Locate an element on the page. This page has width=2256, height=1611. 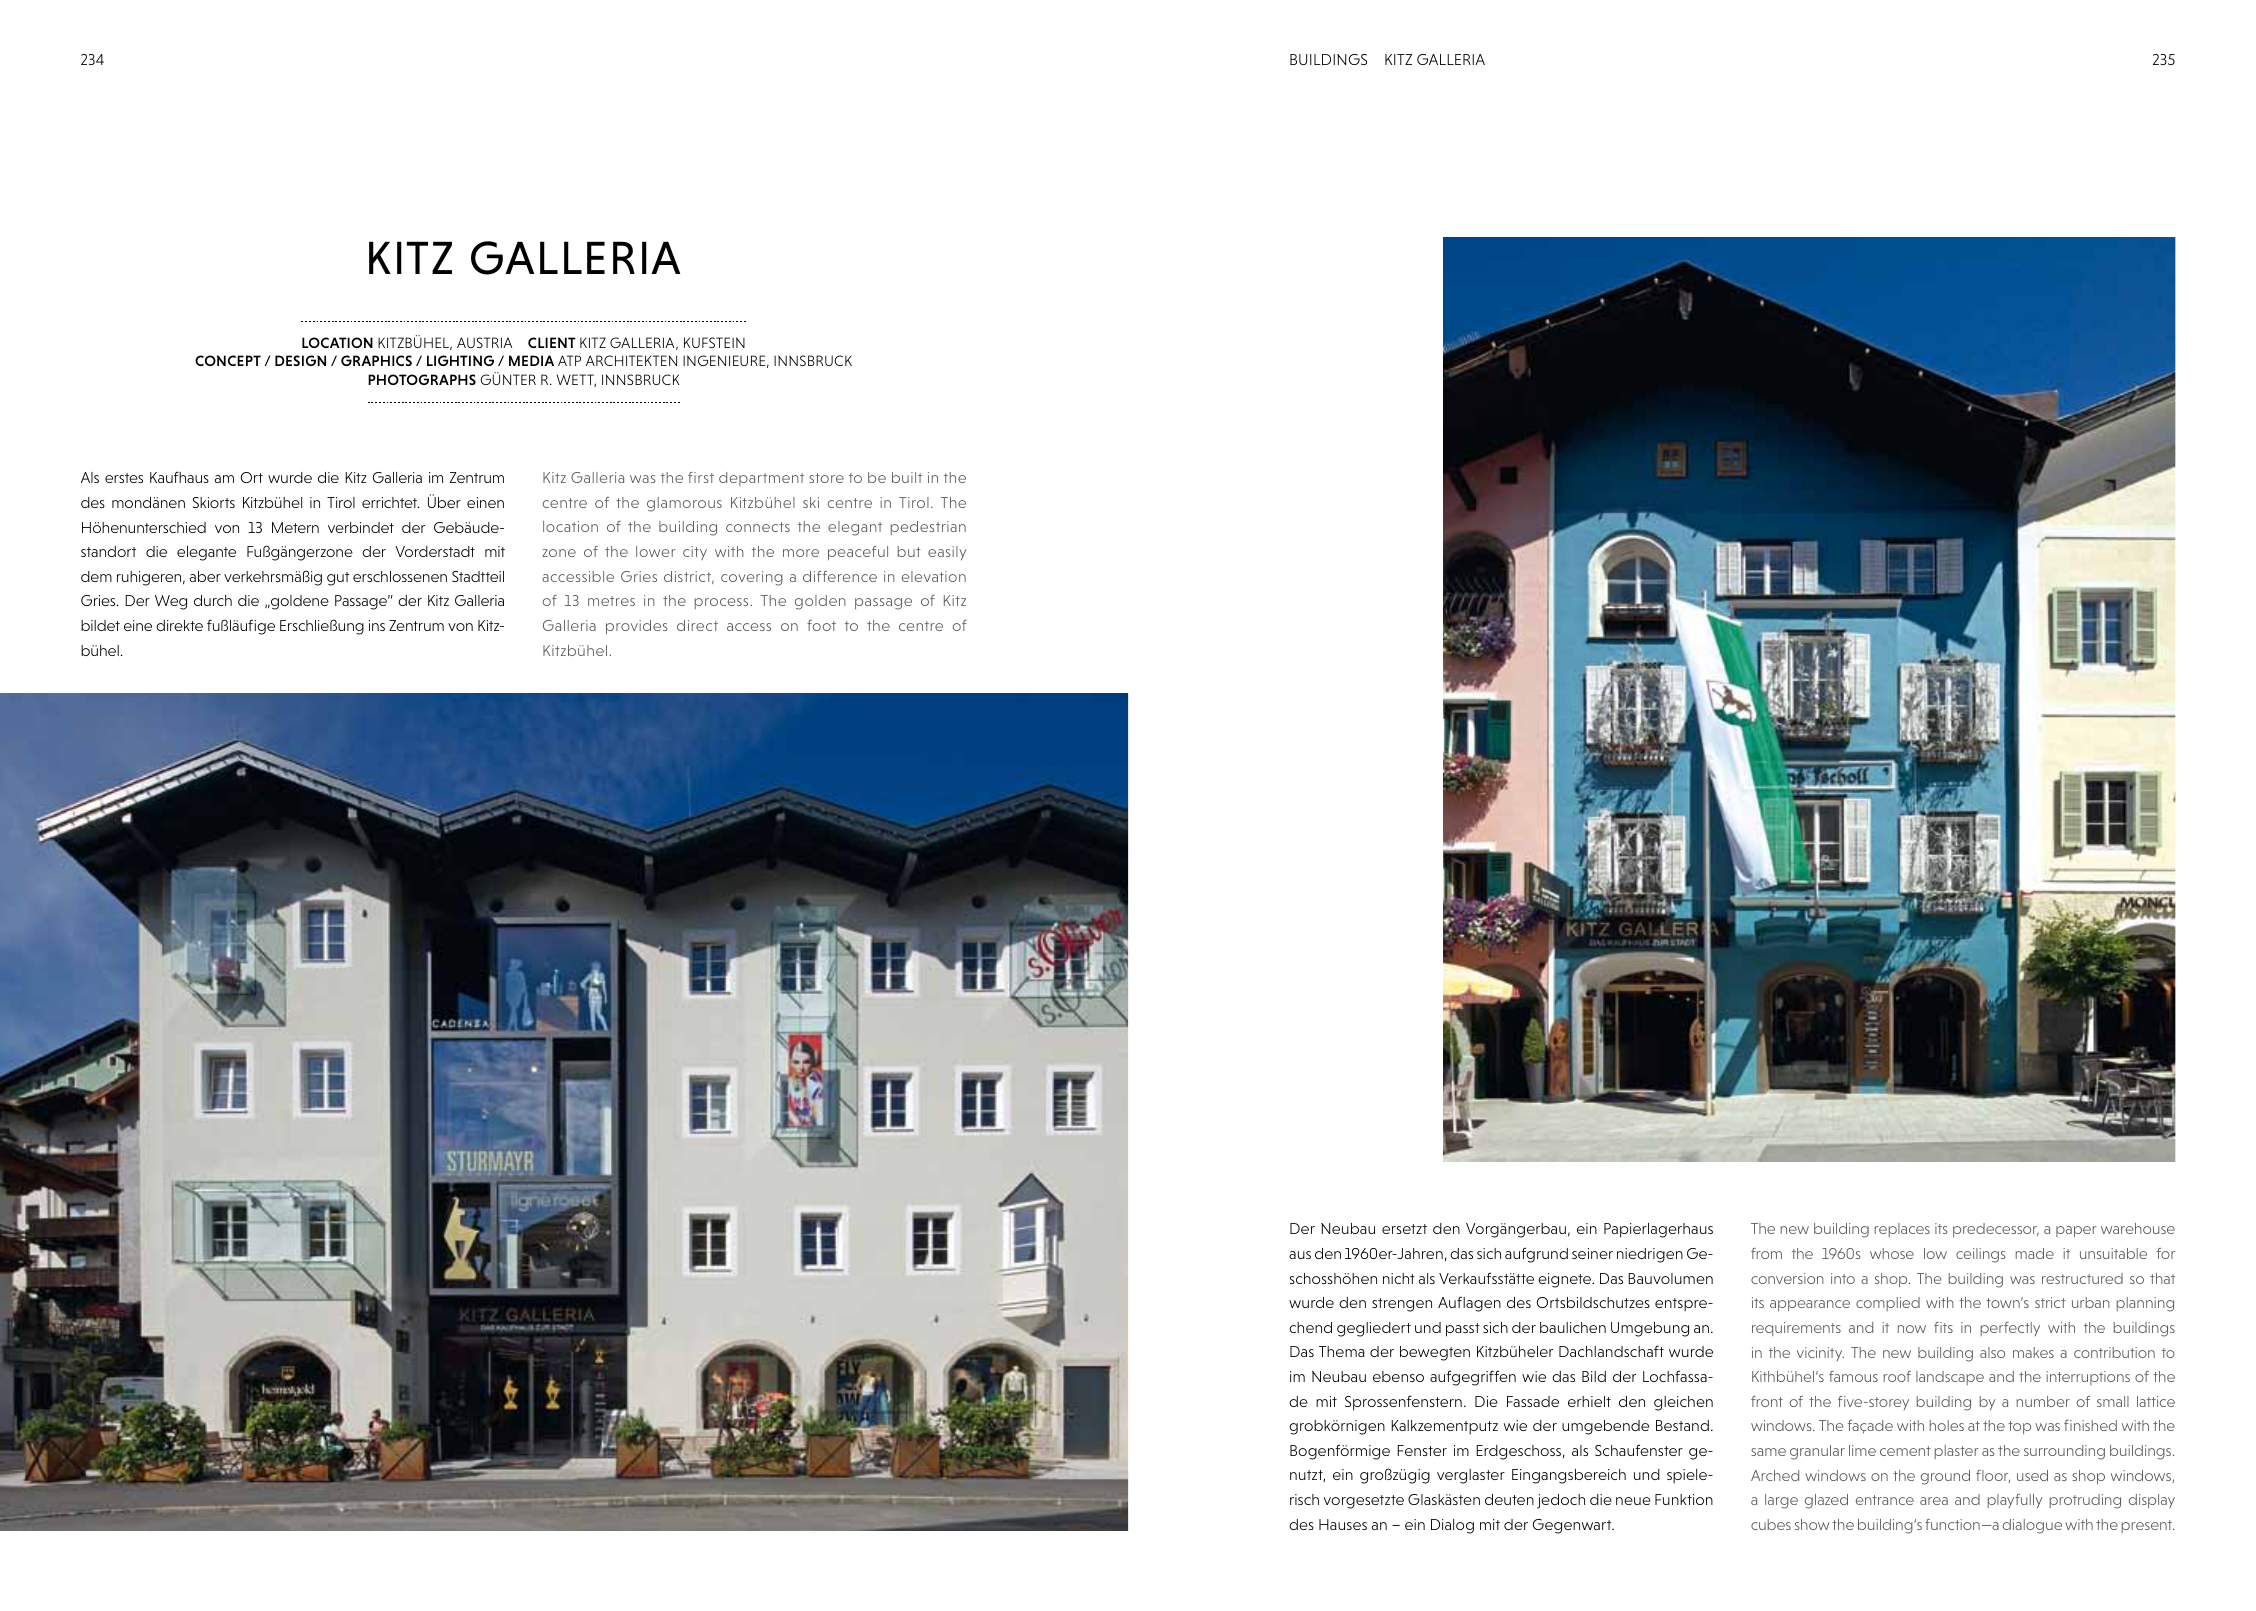
built is located at coordinates (907, 477).
